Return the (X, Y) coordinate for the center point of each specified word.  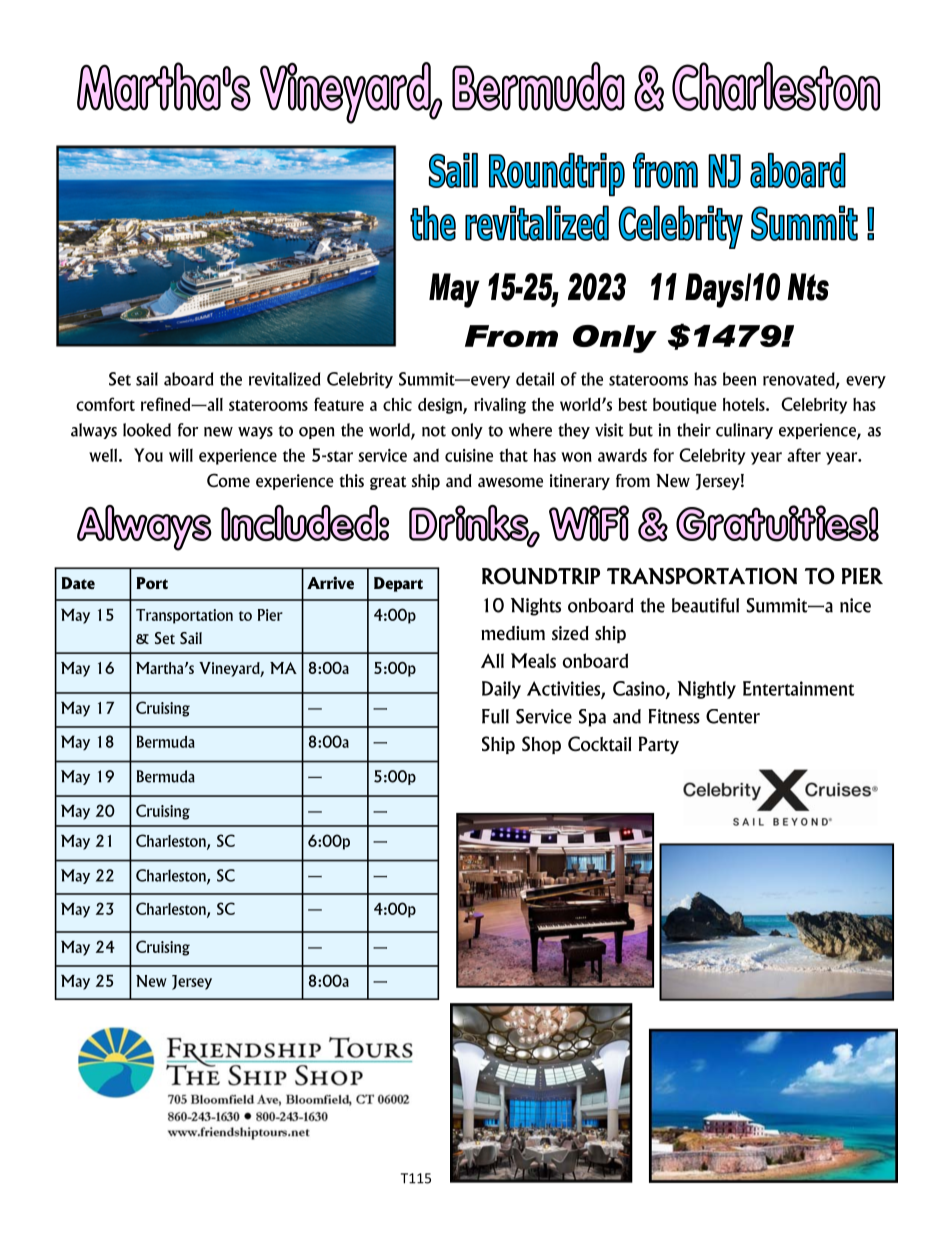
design (441, 406)
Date (78, 583)
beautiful (705, 605)
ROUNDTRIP (541, 576)
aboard (188, 379)
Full (495, 716)
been (739, 379)
